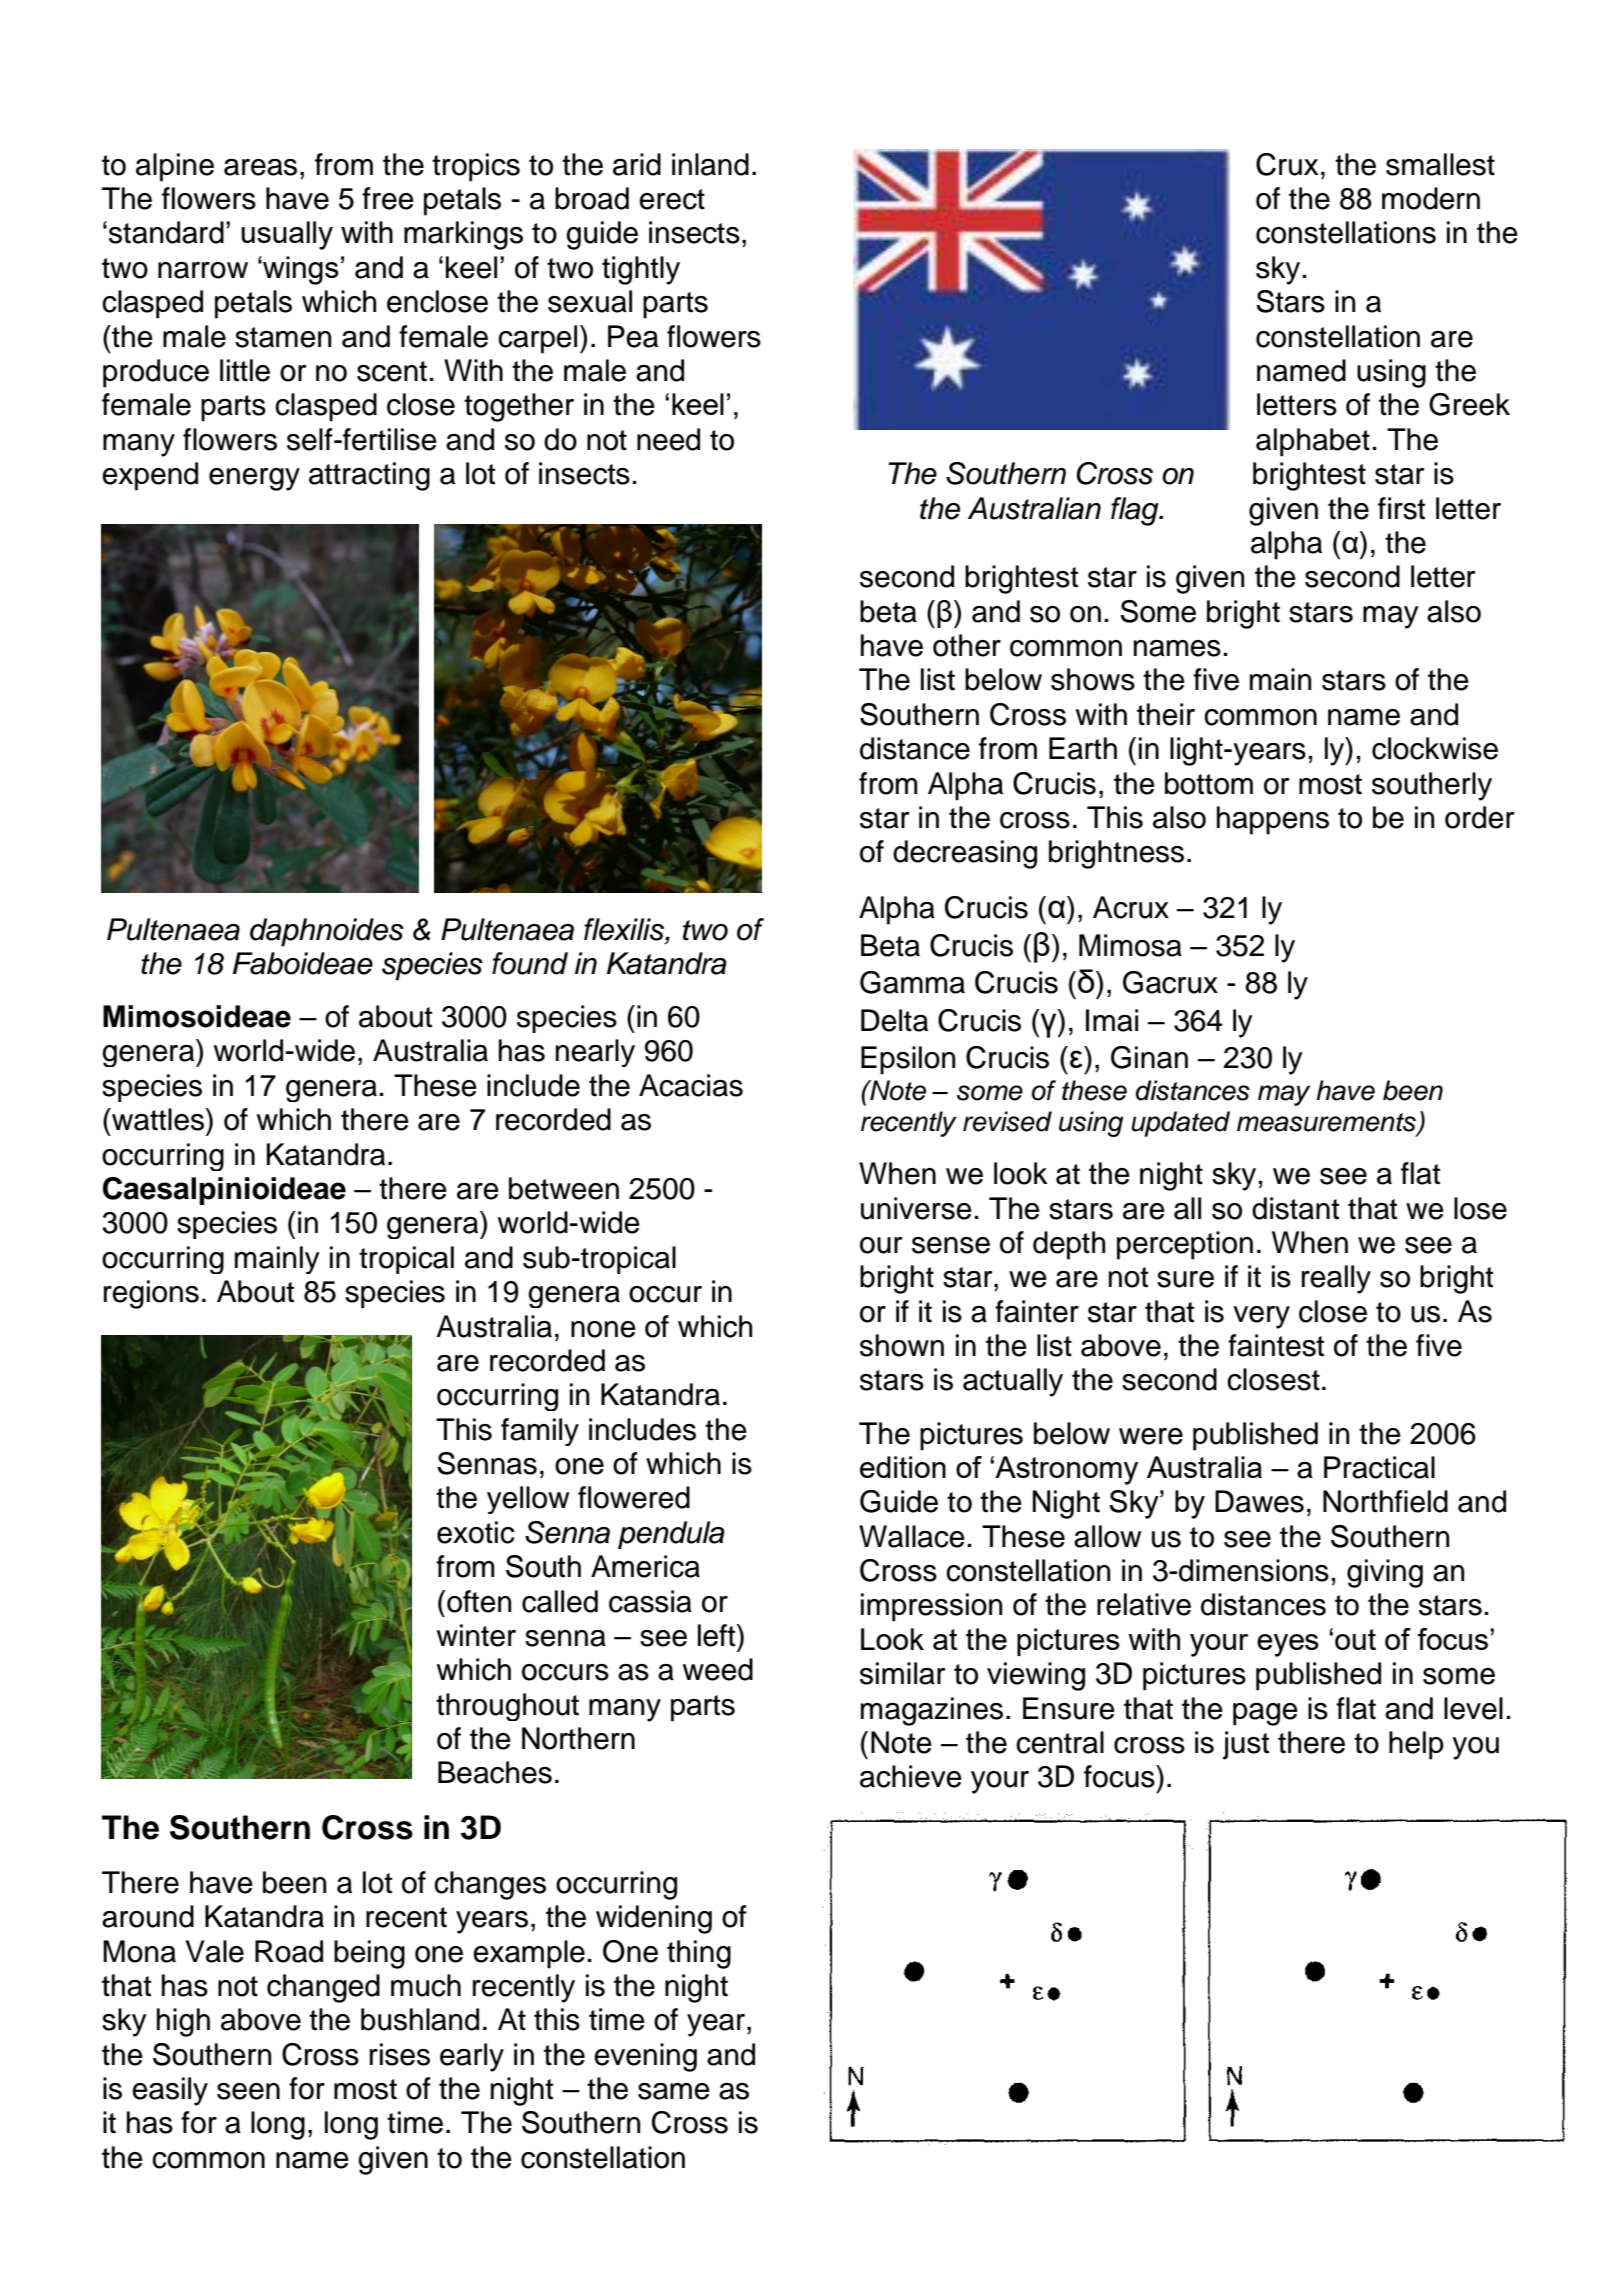 The height and width of the screenshot is (2288, 1618). Describe the element at coordinates (323, 1988) in the screenshot. I see `changed` at that location.
